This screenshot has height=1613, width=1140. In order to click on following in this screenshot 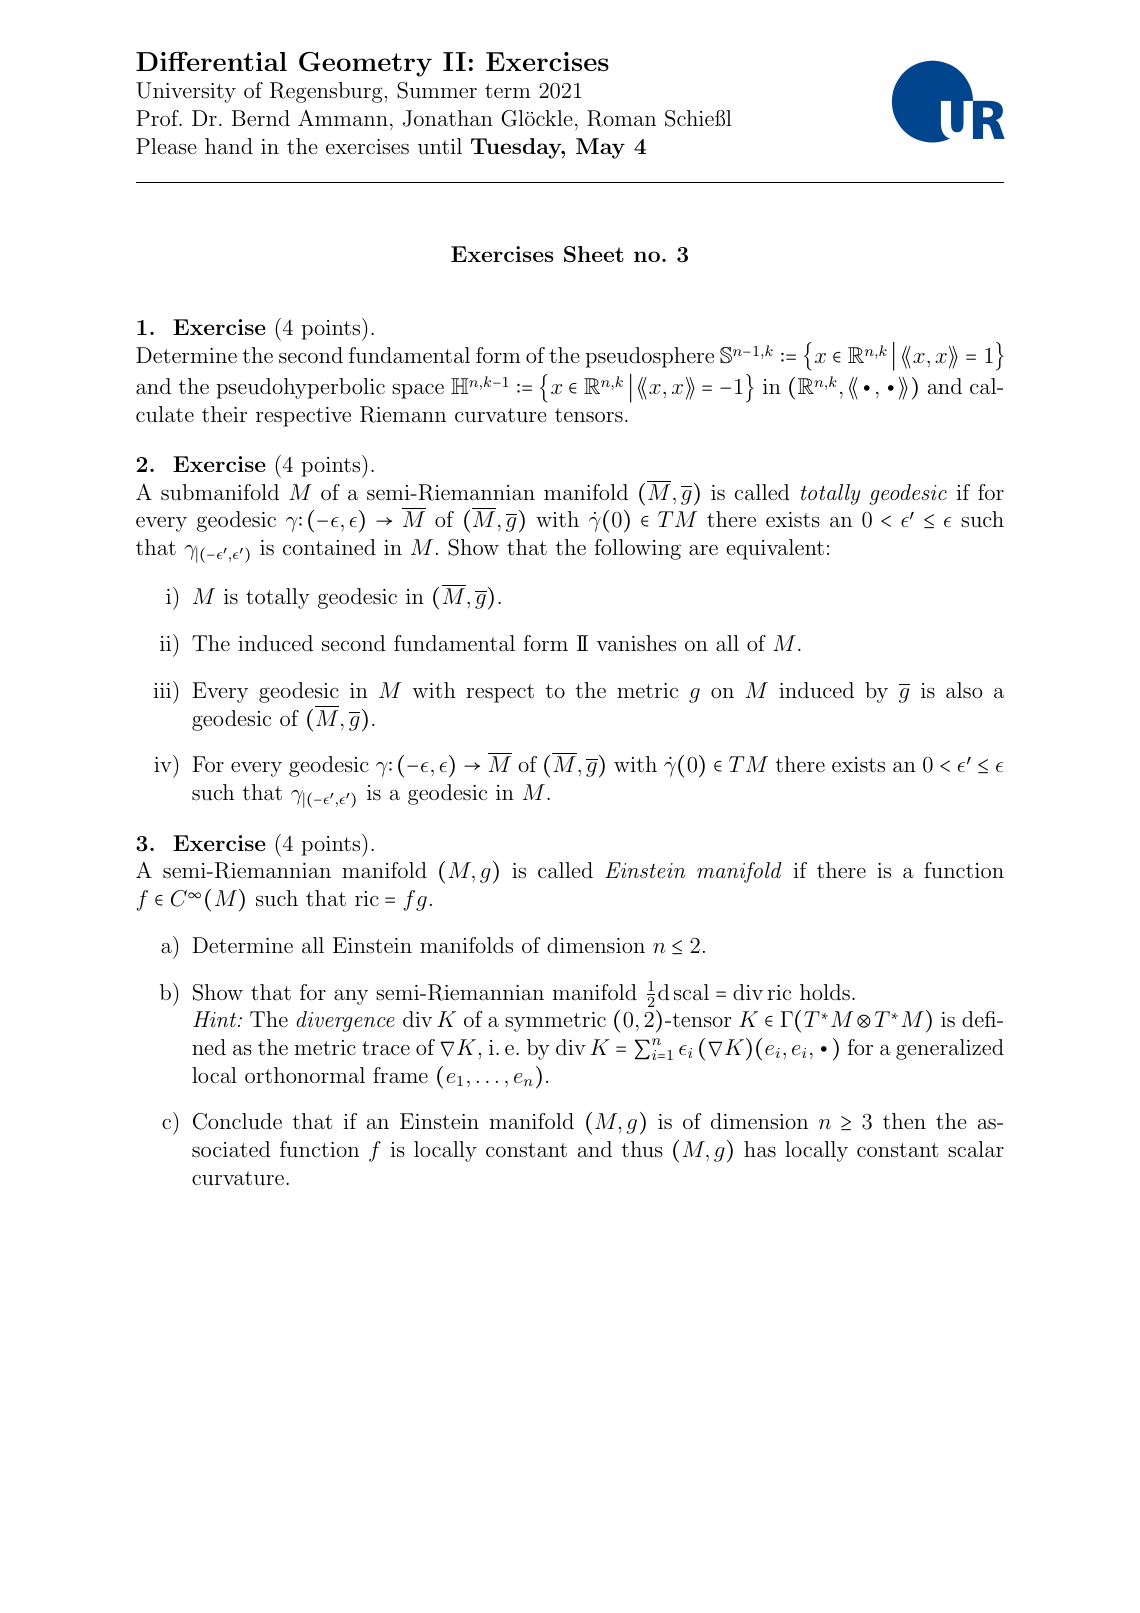, I will do `click(638, 549)`.
